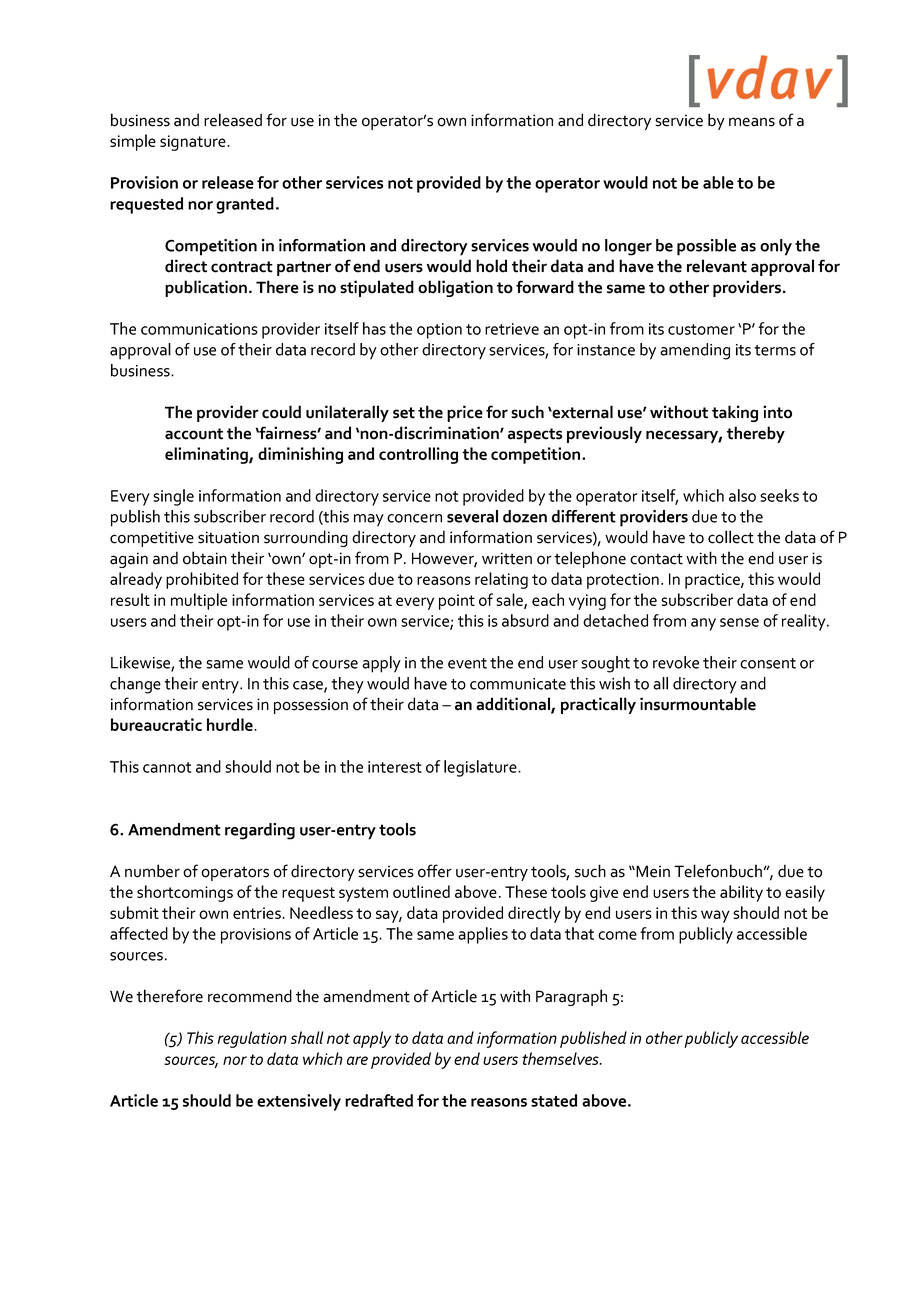  I want to click on hold, so click(491, 266).
